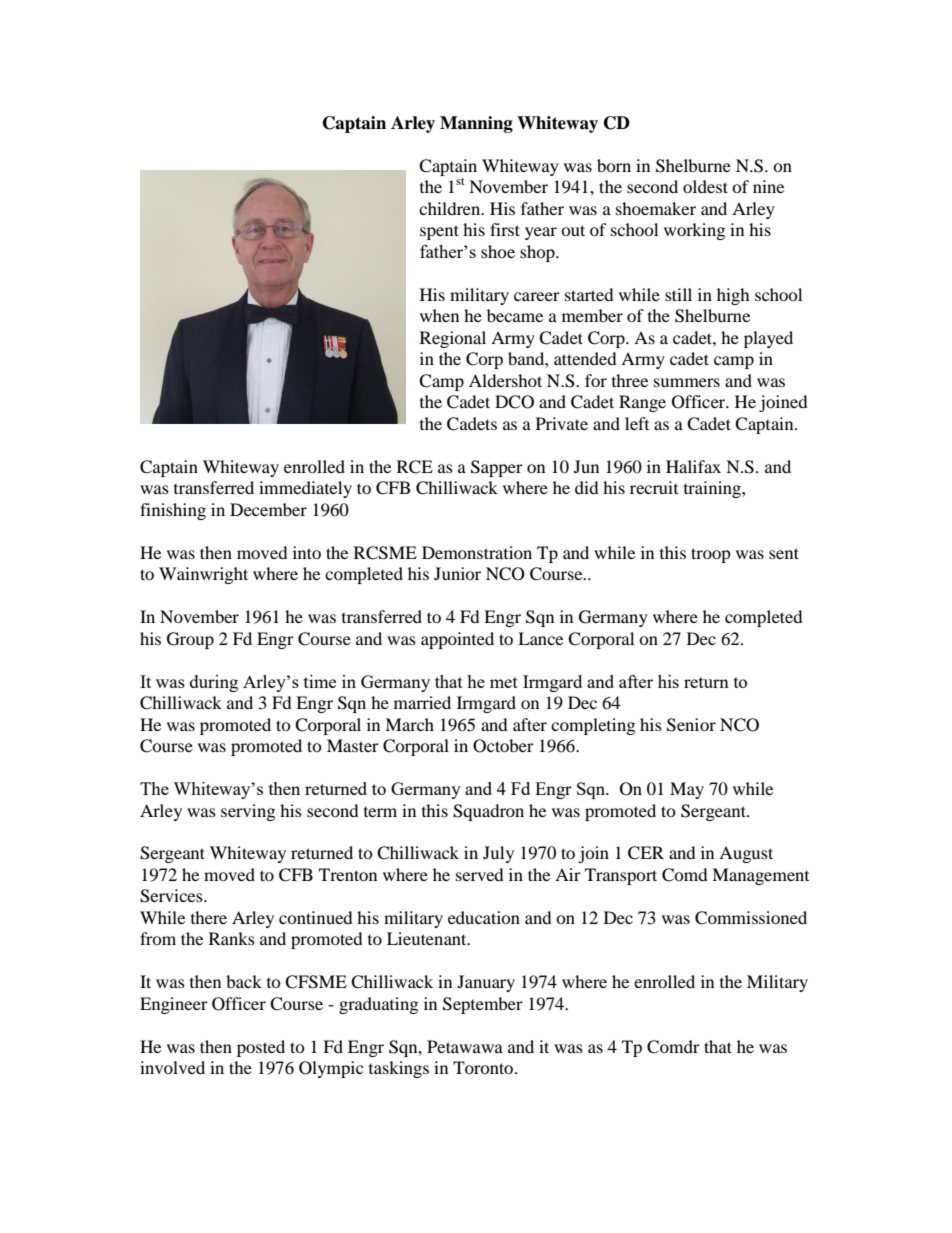  Describe the element at coordinates (751, 918) in the screenshot. I see `Commissioned` at that location.
